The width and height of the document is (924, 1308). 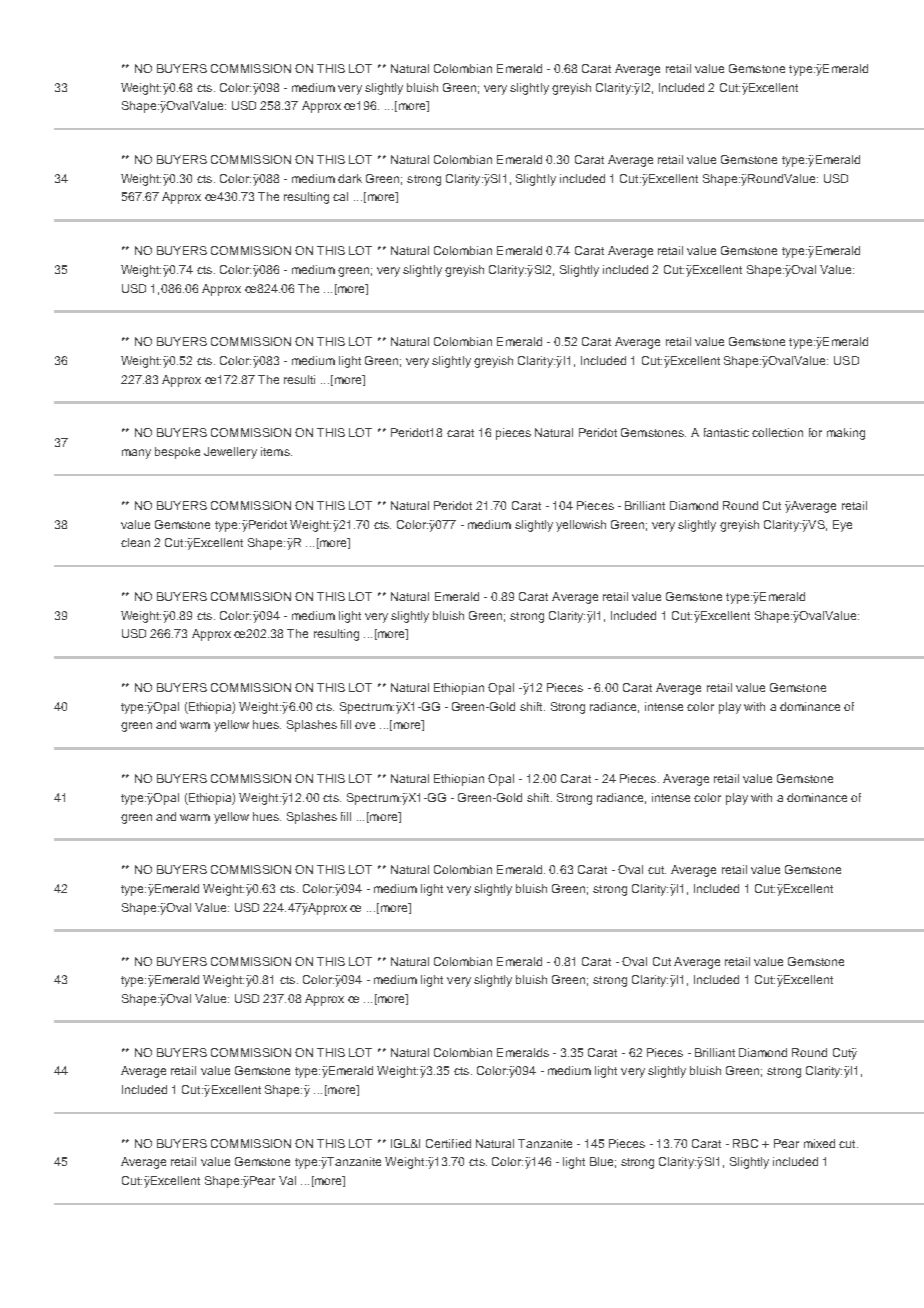 What do you see at coordinates (726, 432) in the document?
I see `fantastic` at bounding box center [726, 432].
